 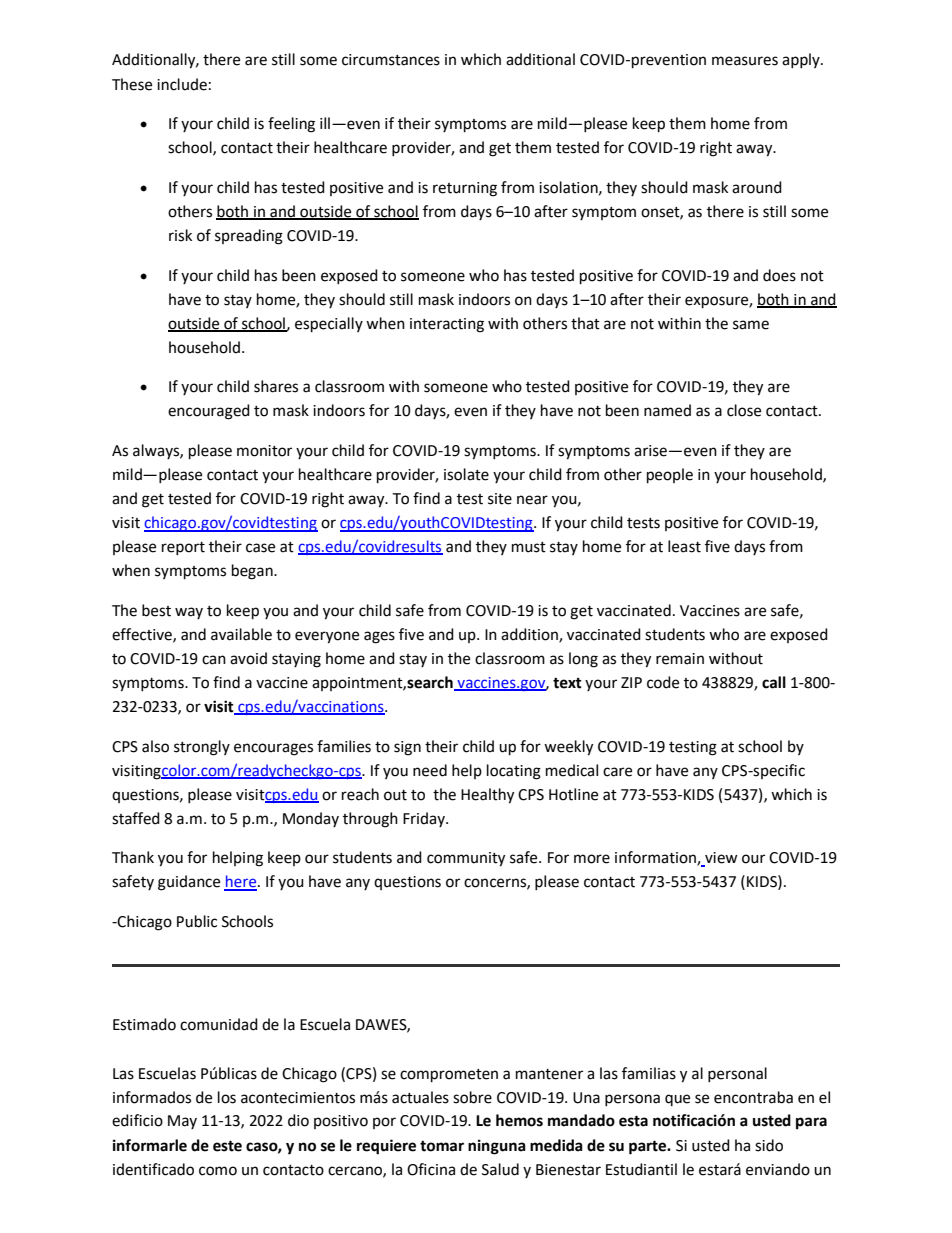 What do you see at coordinates (391, 60) in the screenshot?
I see `circumstances` at bounding box center [391, 60].
